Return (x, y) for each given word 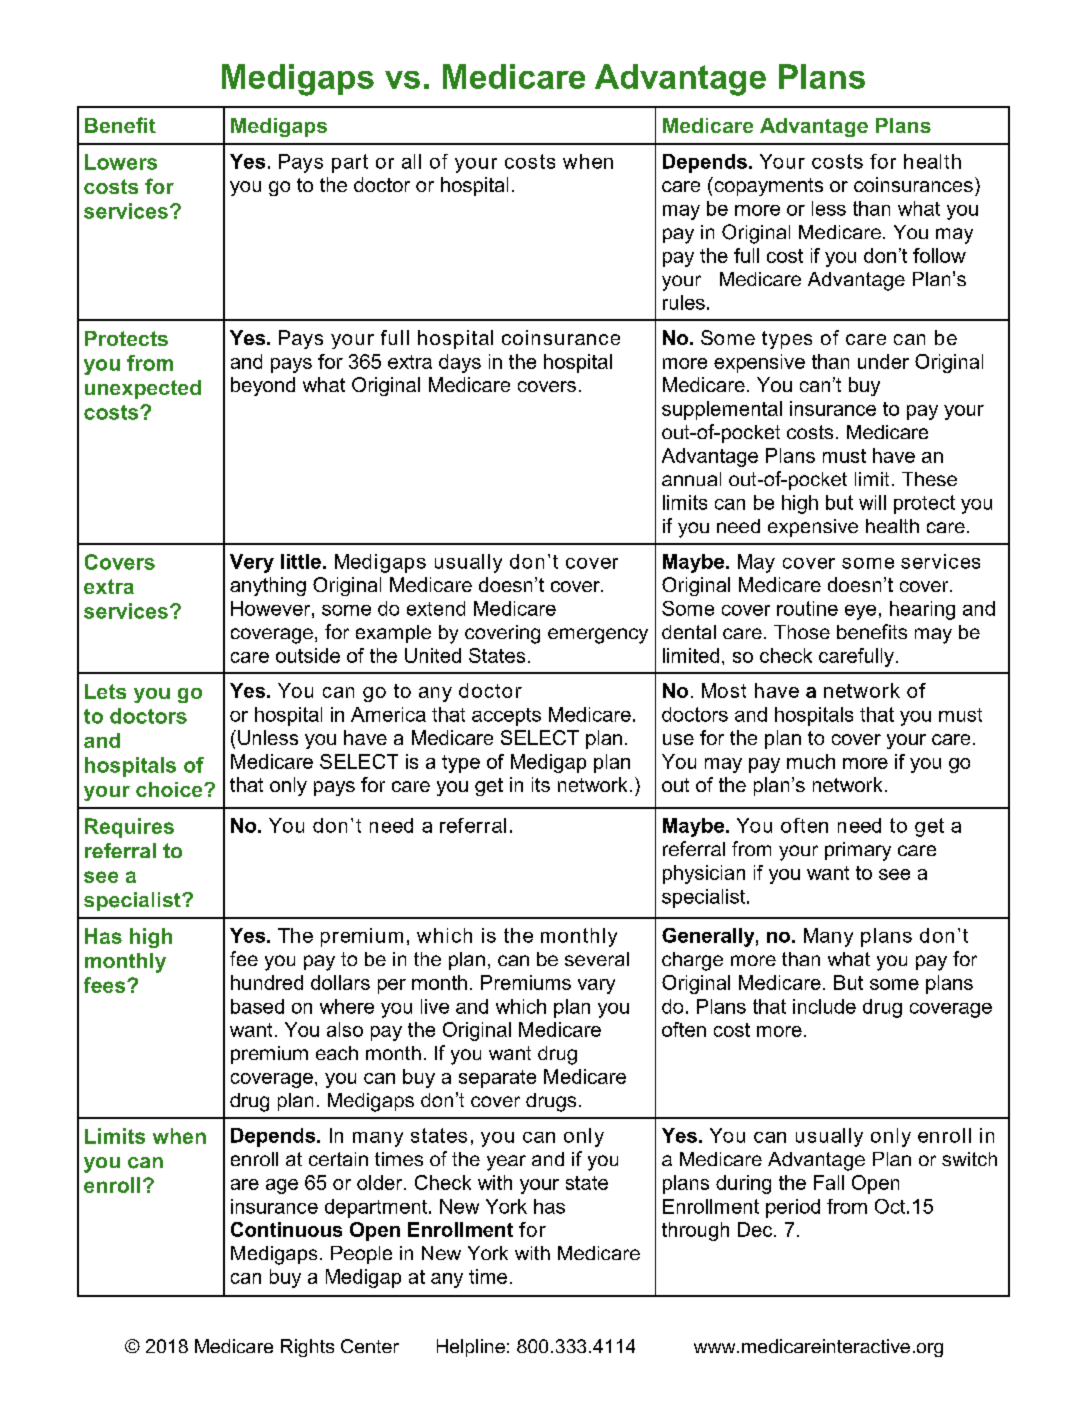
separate (497, 1079)
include (824, 1006)
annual (691, 479)
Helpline (471, 1348)
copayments (767, 186)
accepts (506, 717)
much (811, 761)
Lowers (121, 162)
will (872, 502)
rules (684, 302)
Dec (756, 1229)
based (257, 1006)
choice (170, 789)
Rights (307, 1348)
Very (252, 563)
